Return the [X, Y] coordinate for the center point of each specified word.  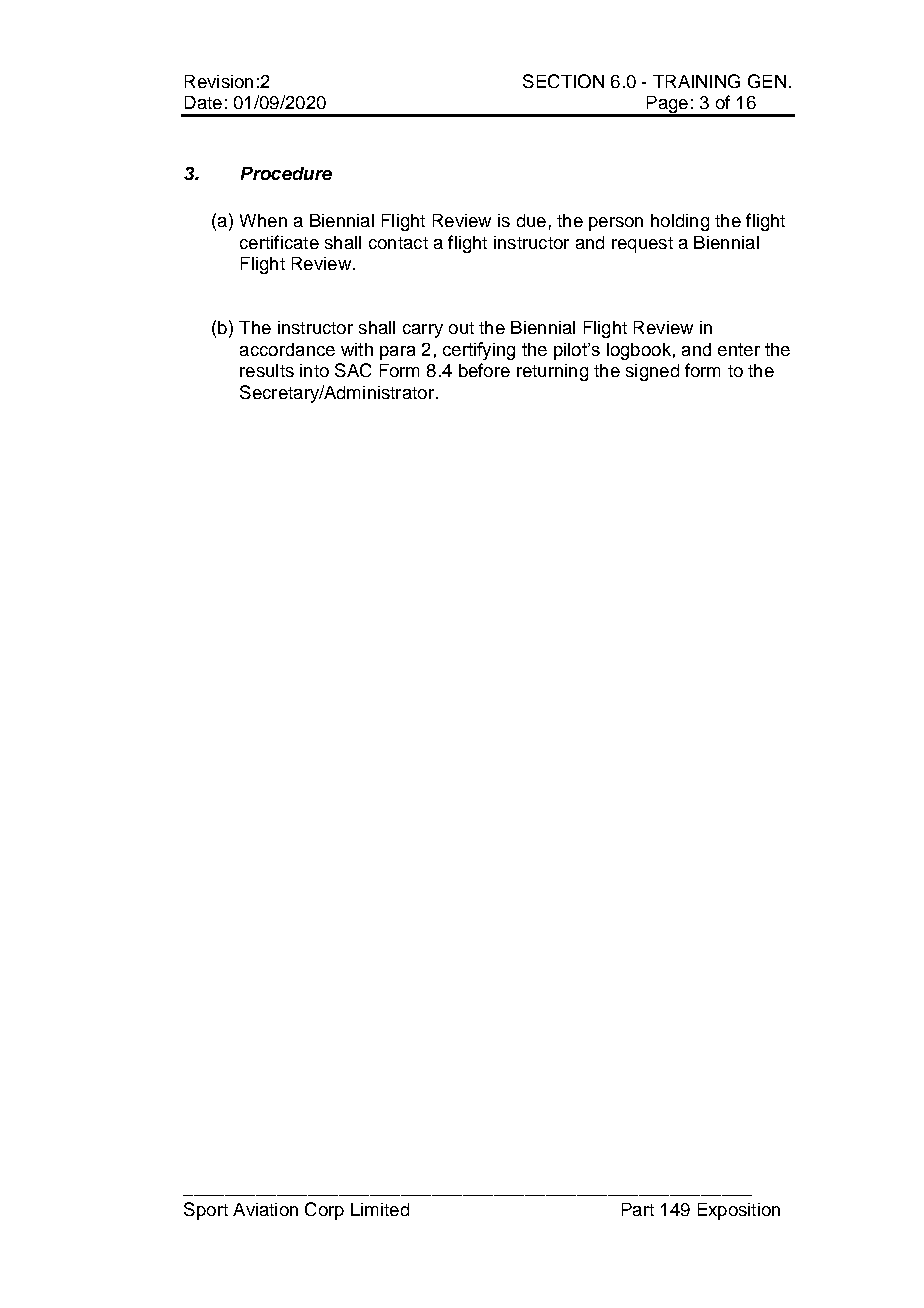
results [267, 370]
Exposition [739, 1211]
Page [667, 106]
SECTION [563, 81]
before [484, 370]
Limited [380, 1209]
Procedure [286, 173]
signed [652, 372]
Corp [324, 1211]
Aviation [265, 1209]
